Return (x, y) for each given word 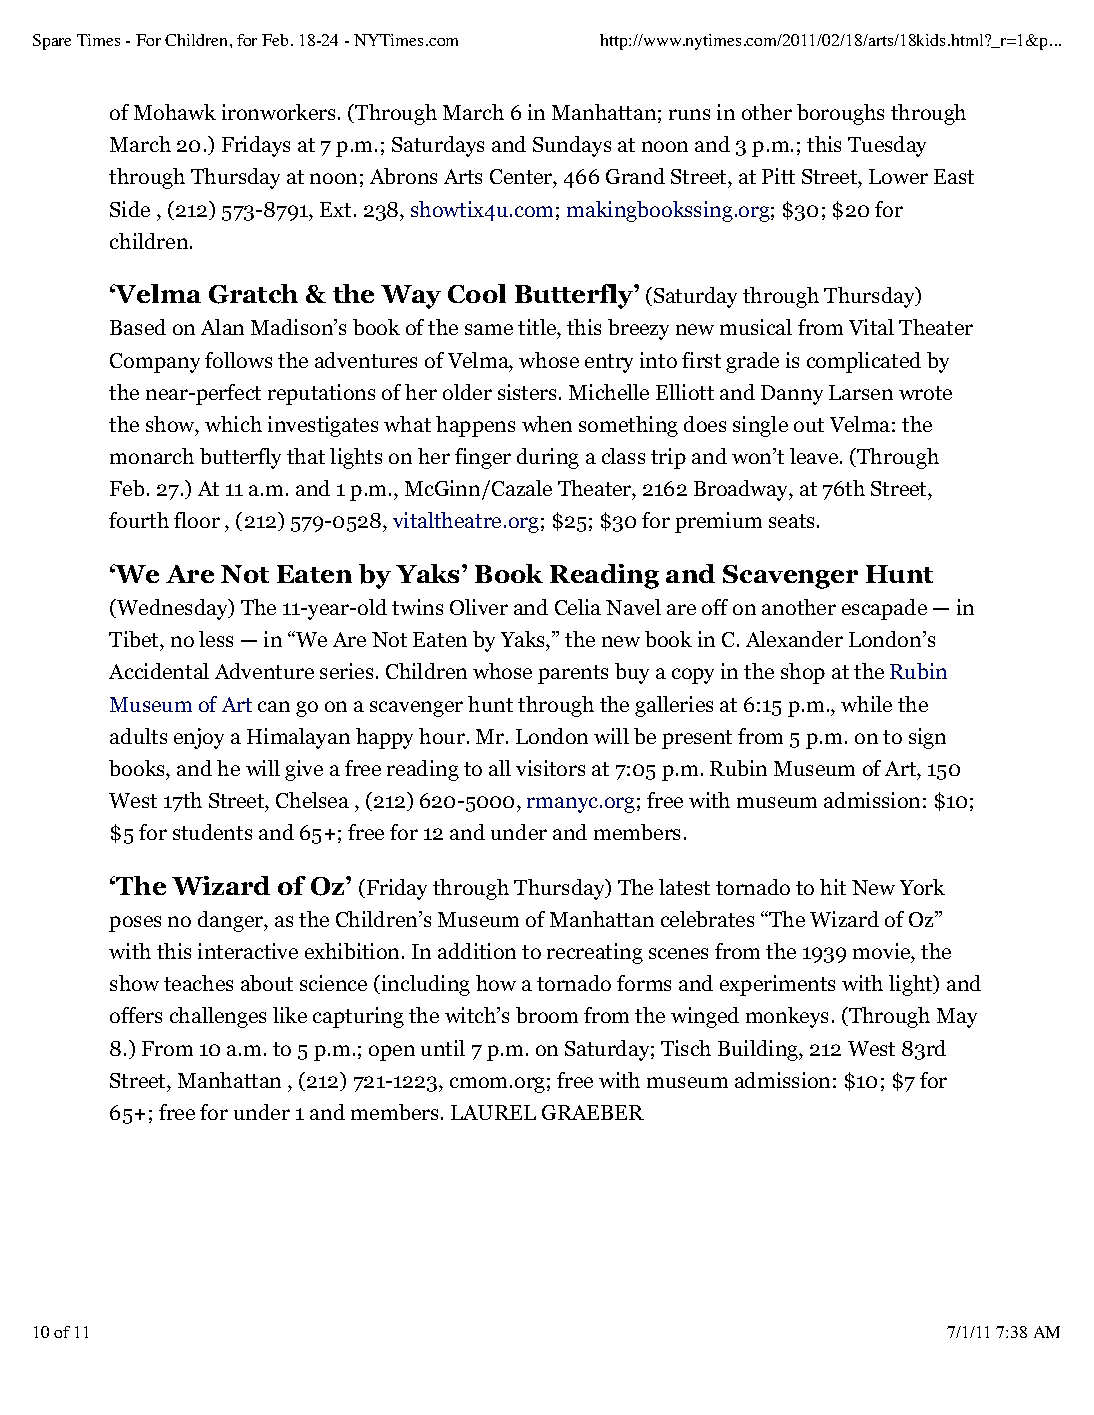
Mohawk (175, 112)
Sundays (572, 146)
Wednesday (174, 609)
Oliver (479, 607)
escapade (884, 609)
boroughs (840, 114)
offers (136, 1015)
